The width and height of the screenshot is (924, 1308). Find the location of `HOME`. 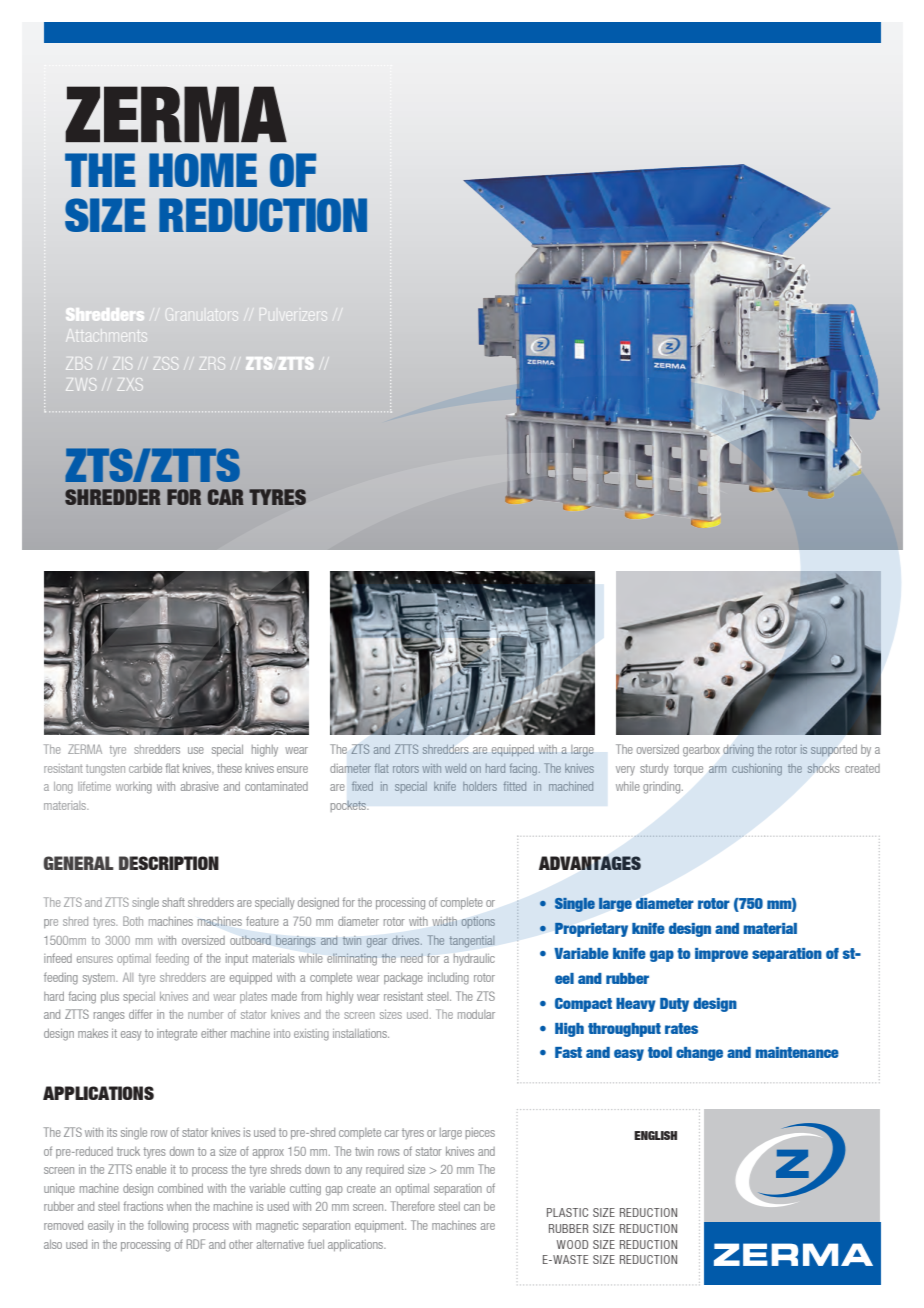

HOME is located at coordinates (203, 170).
